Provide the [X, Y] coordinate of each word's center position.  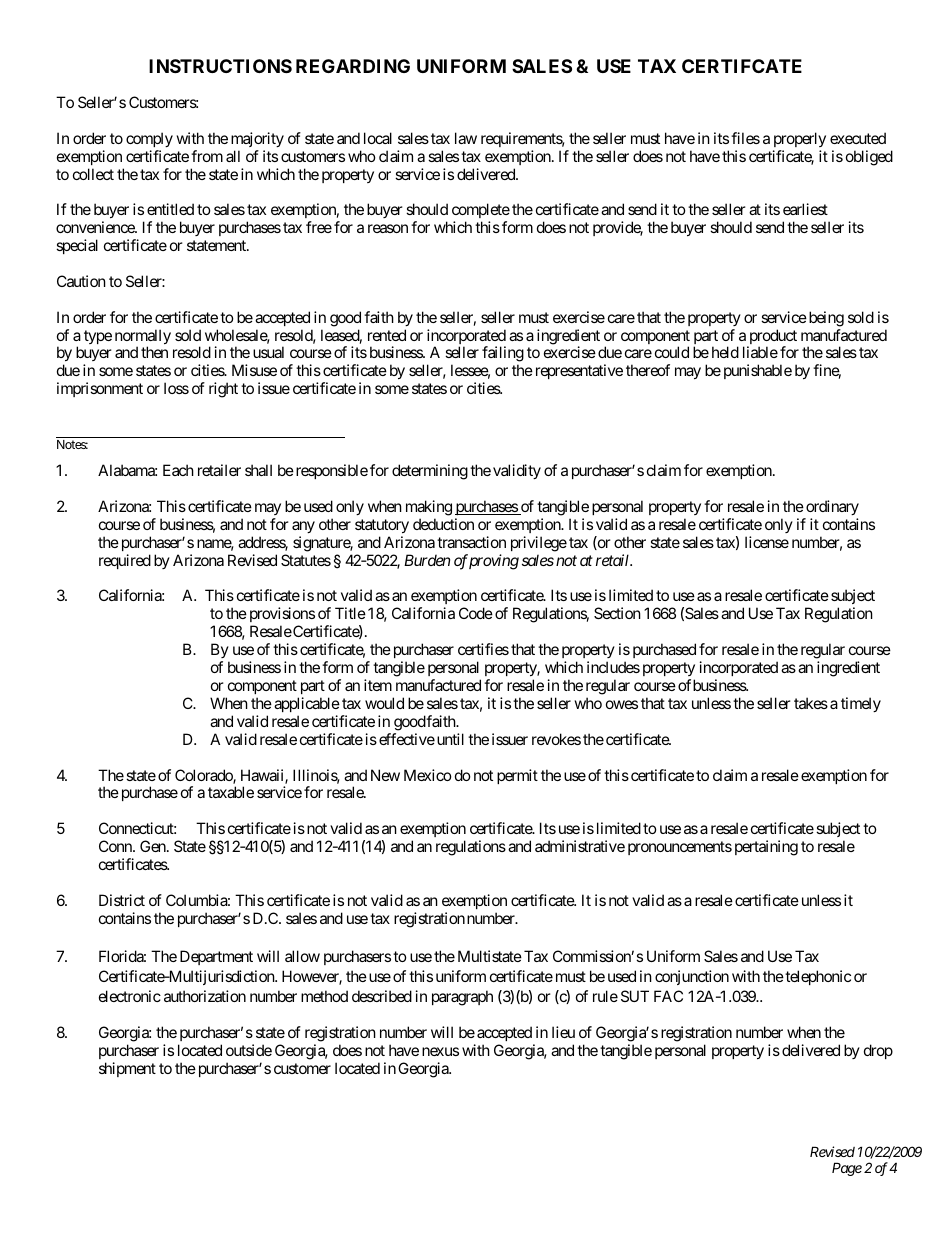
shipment [127, 1069]
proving [494, 562]
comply [149, 139]
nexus [440, 1051]
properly [800, 139]
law [466, 138]
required [125, 561]
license [767, 542]
